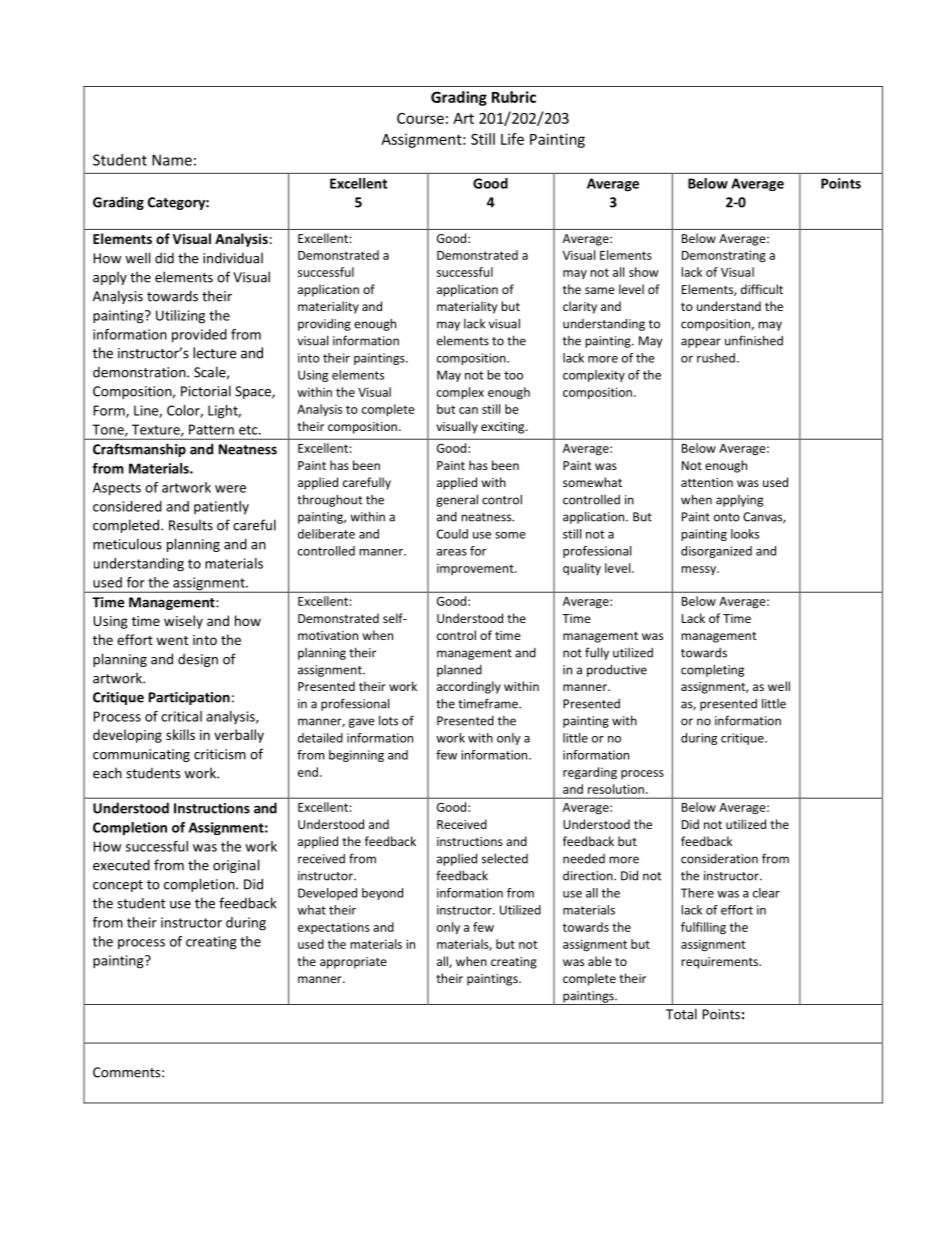 The height and width of the document is (1233, 952). What do you see at coordinates (118, 886) in the document?
I see `concept` at bounding box center [118, 886].
